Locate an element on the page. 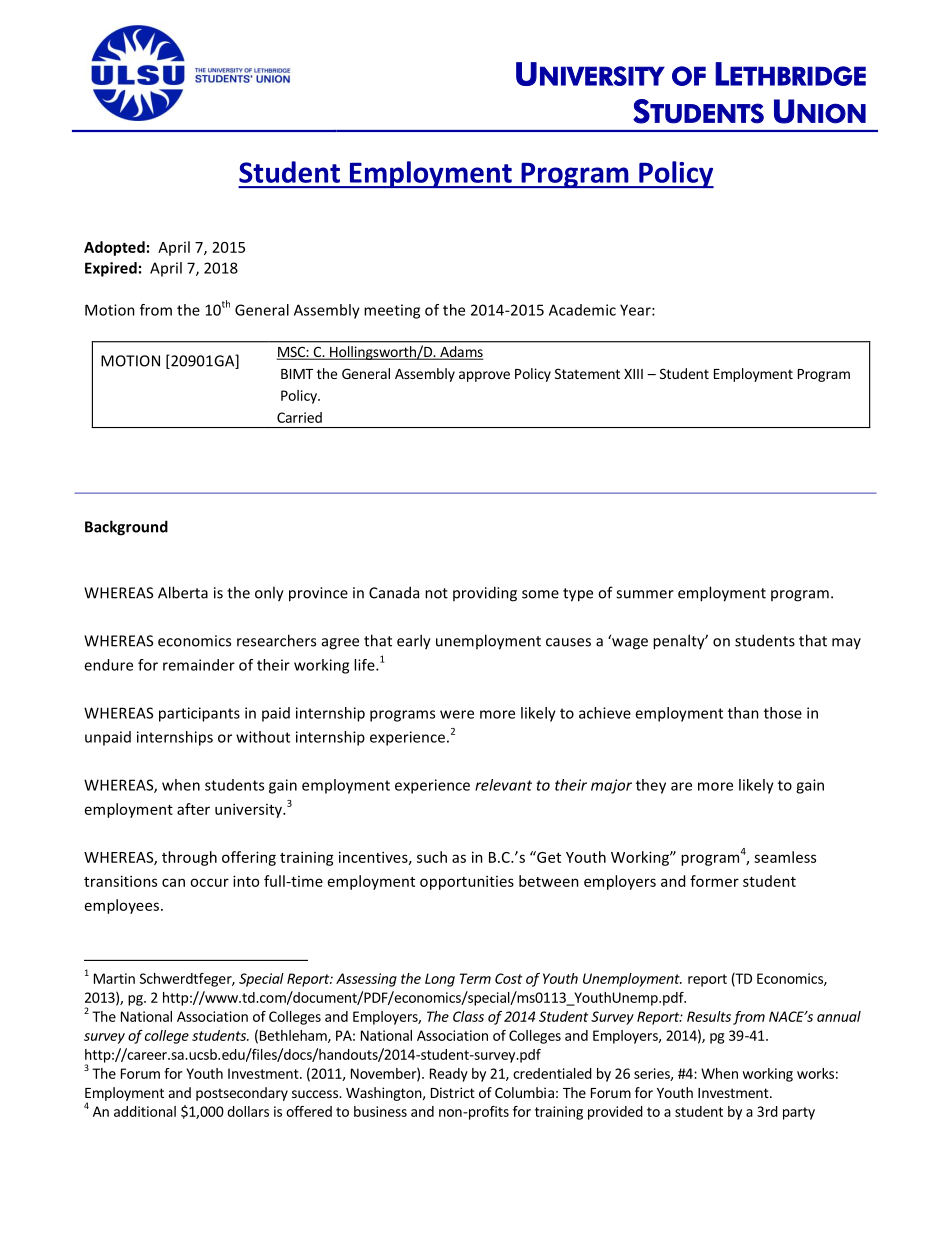 This document has width=952, height=1233. meeting is located at coordinates (392, 311).
